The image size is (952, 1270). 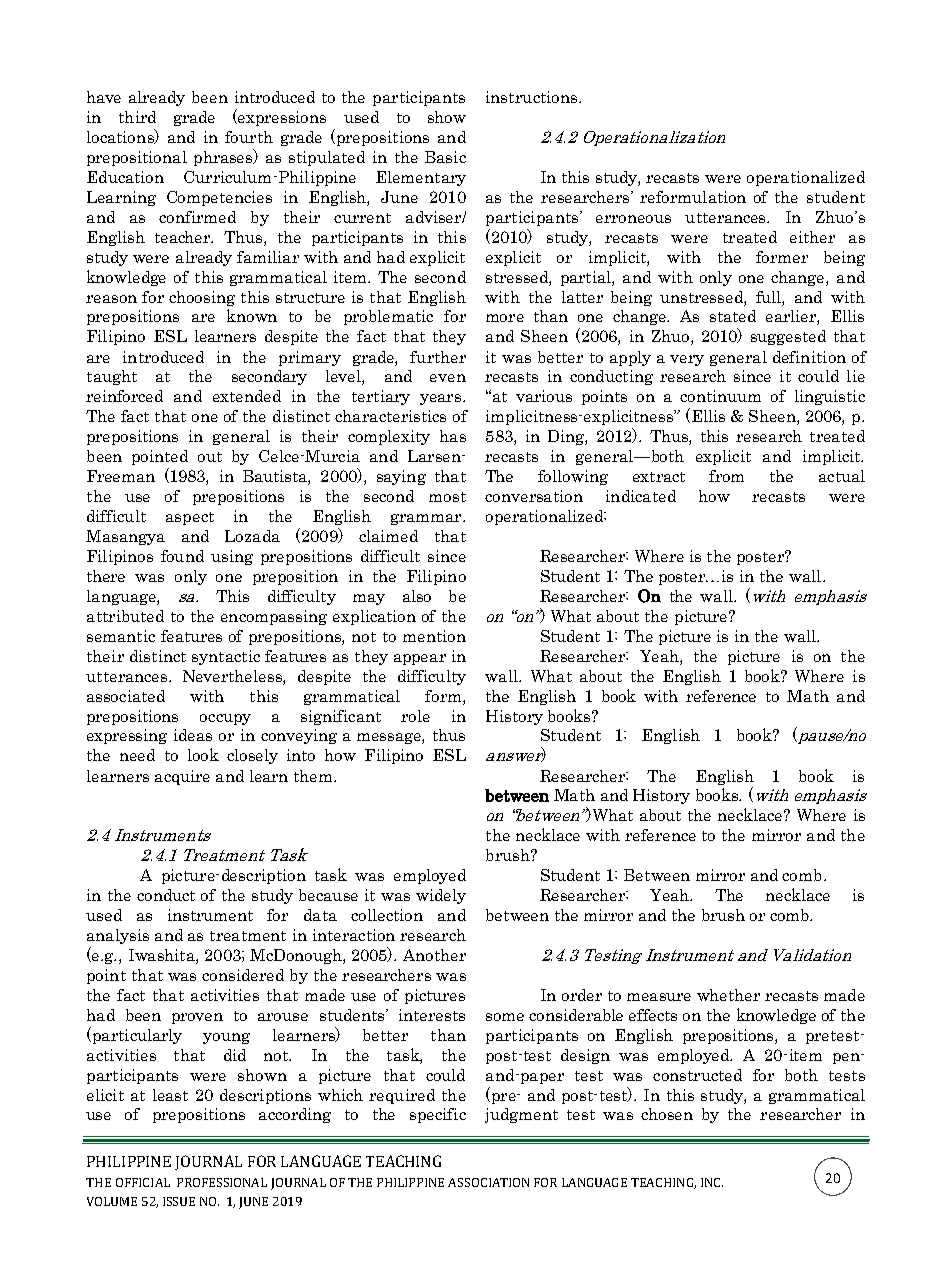 I want to click on even, so click(x=448, y=378).
